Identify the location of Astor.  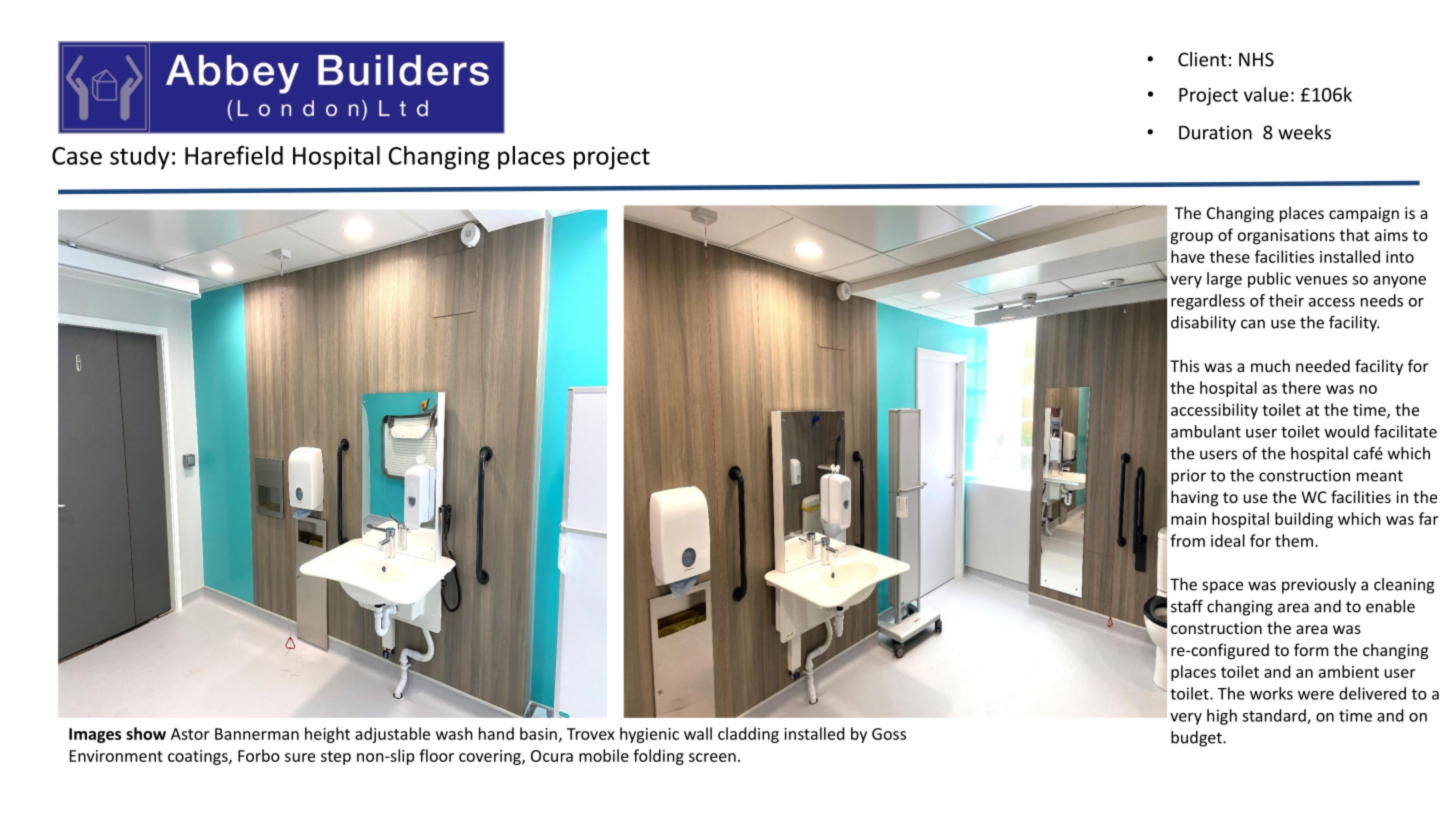
(190, 734).
